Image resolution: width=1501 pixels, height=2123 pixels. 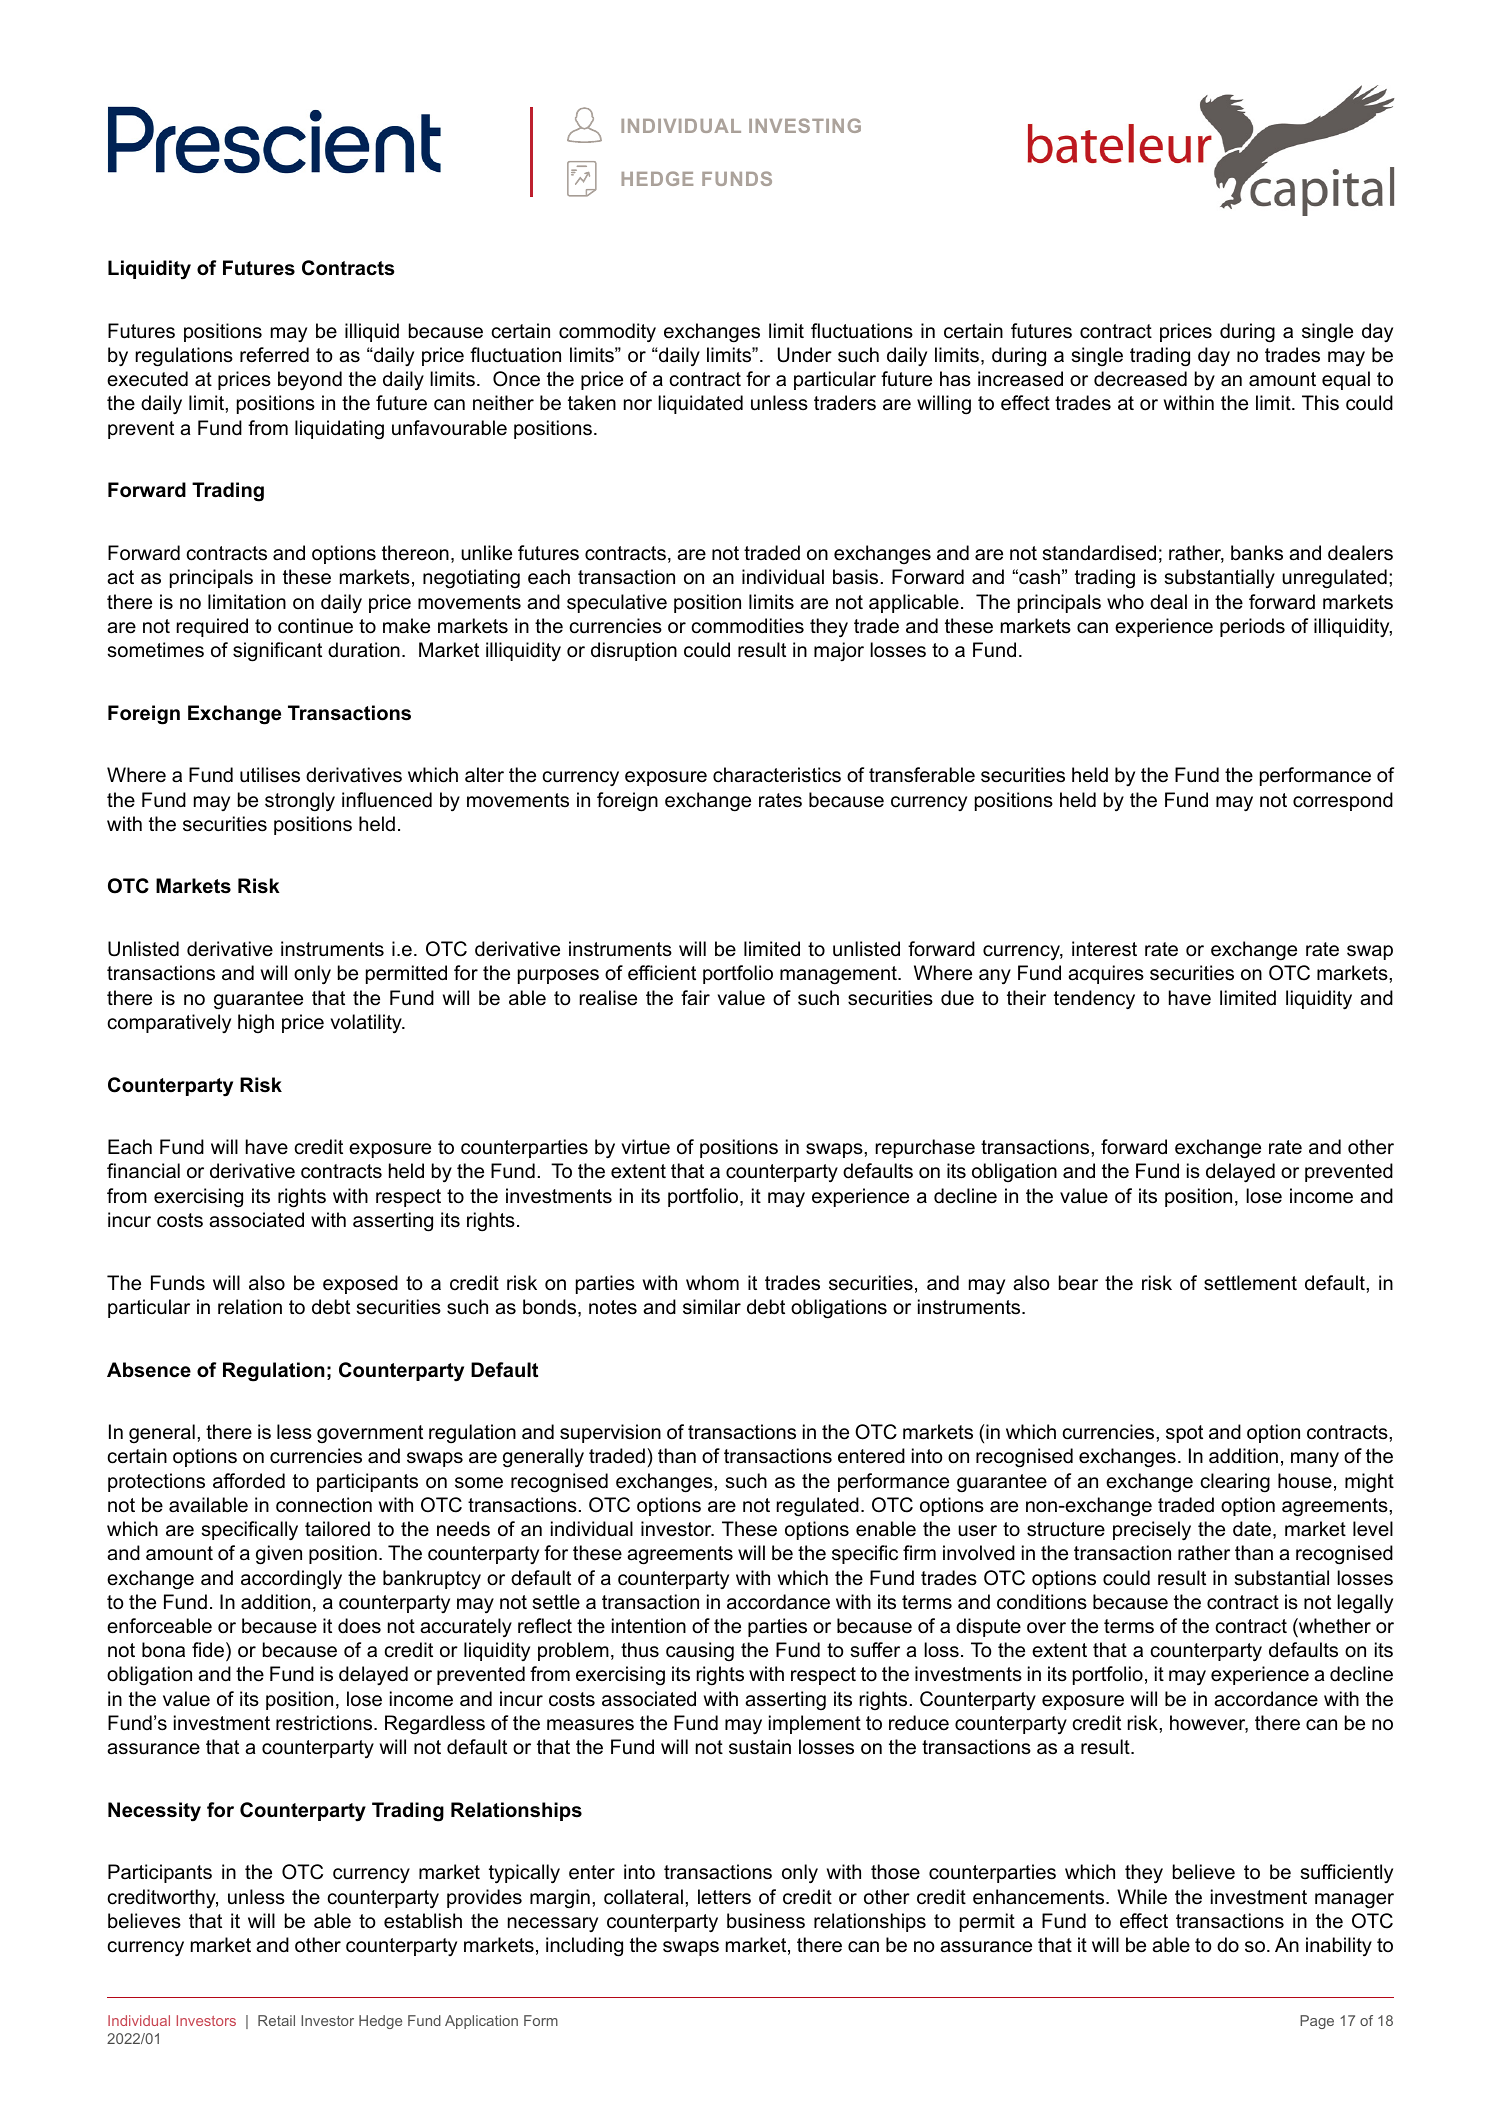 What do you see at coordinates (1094, 999) in the document?
I see `tendency` at bounding box center [1094, 999].
